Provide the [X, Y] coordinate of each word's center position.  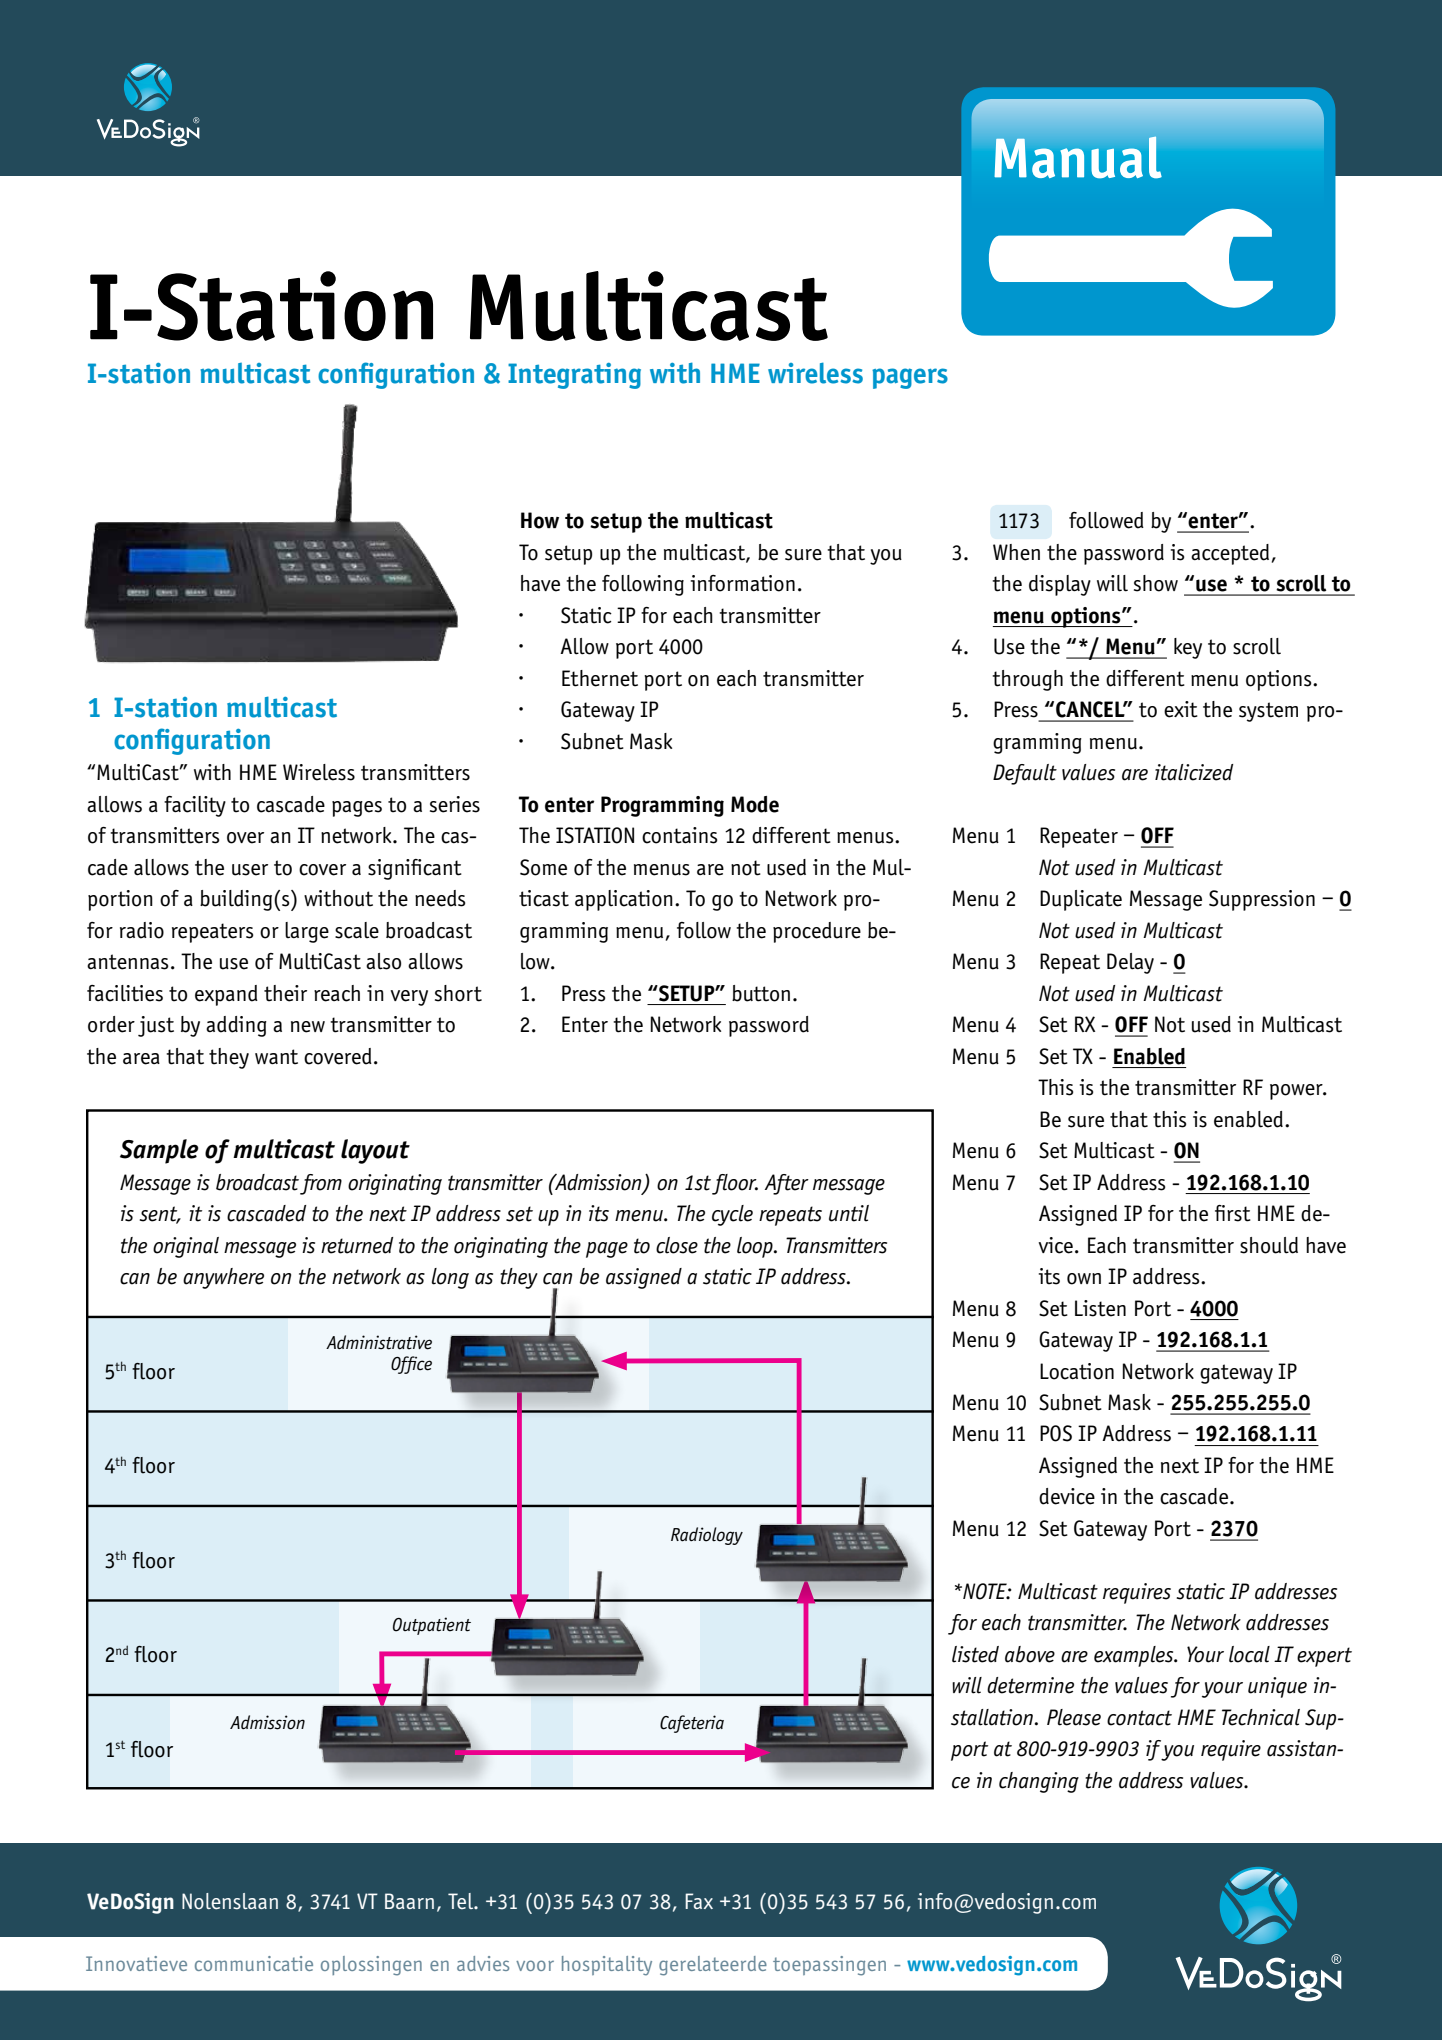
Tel [462, 1901]
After [787, 1184]
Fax [699, 1901]
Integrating [574, 376]
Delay [1130, 963]
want [276, 1057]
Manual [1078, 157]
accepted [1230, 554]
